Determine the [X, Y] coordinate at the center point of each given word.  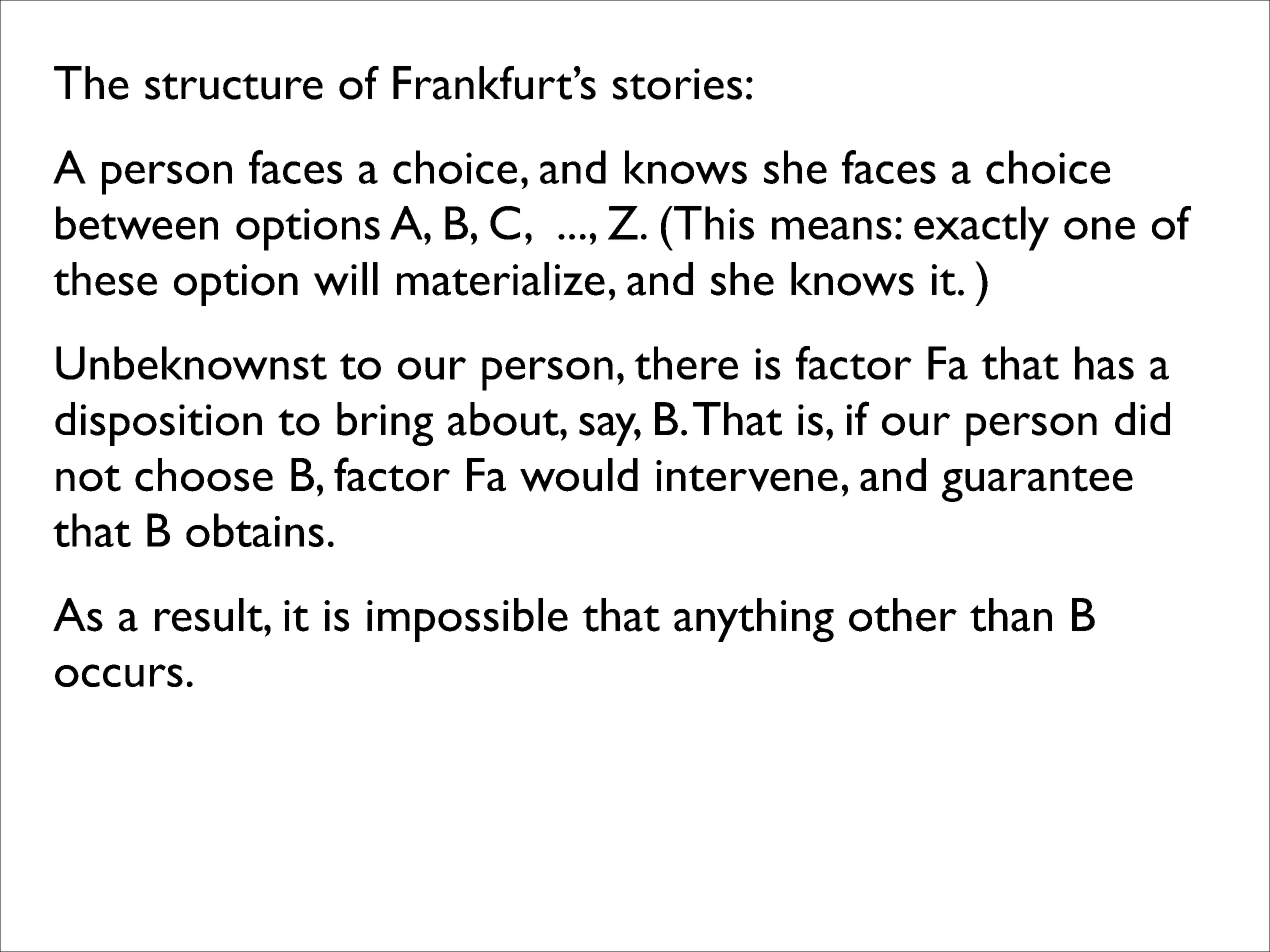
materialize [501, 279]
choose [204, 475]
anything [754, 620]
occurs [119, 675]
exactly [981, 228]
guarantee [1037, 483]
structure [234, 86]
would [579, 475]
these [105, 279]
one [1099, 228]
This [713, 223]
